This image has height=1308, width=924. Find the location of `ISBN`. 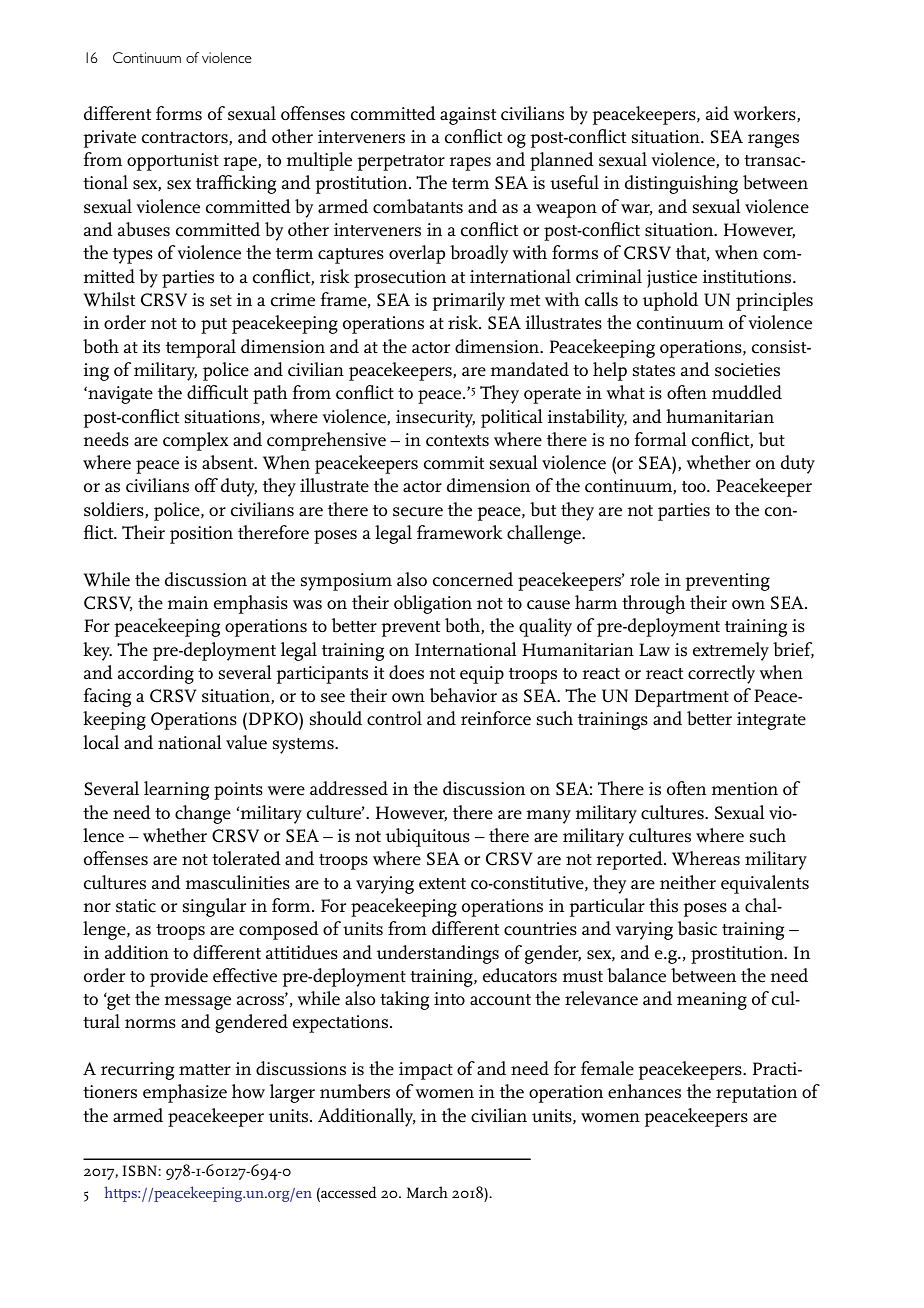

ISBN is located at coordinates (140, 1170).
